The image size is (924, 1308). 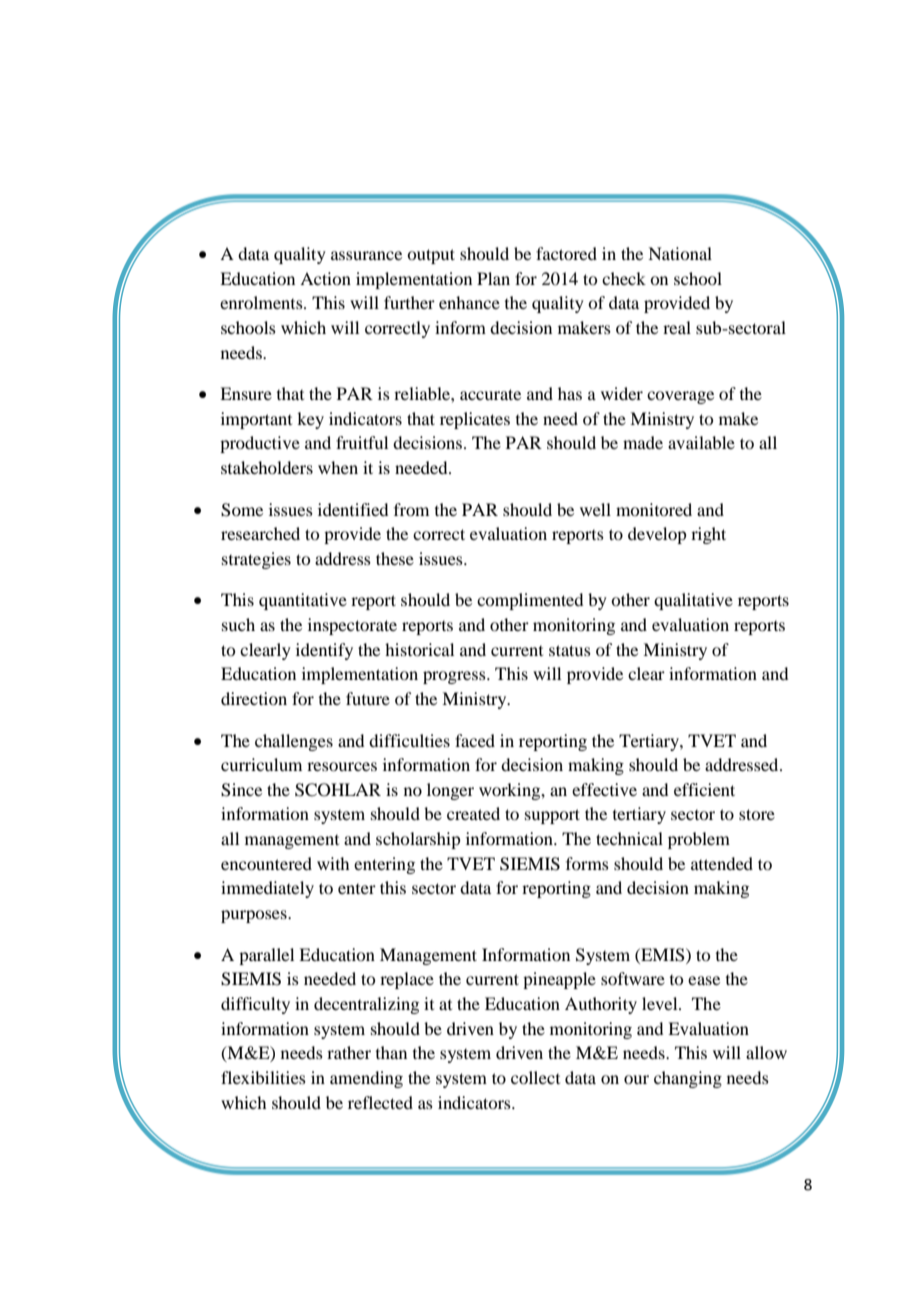 I want to click on collect, so click(x=535, y=1077).
